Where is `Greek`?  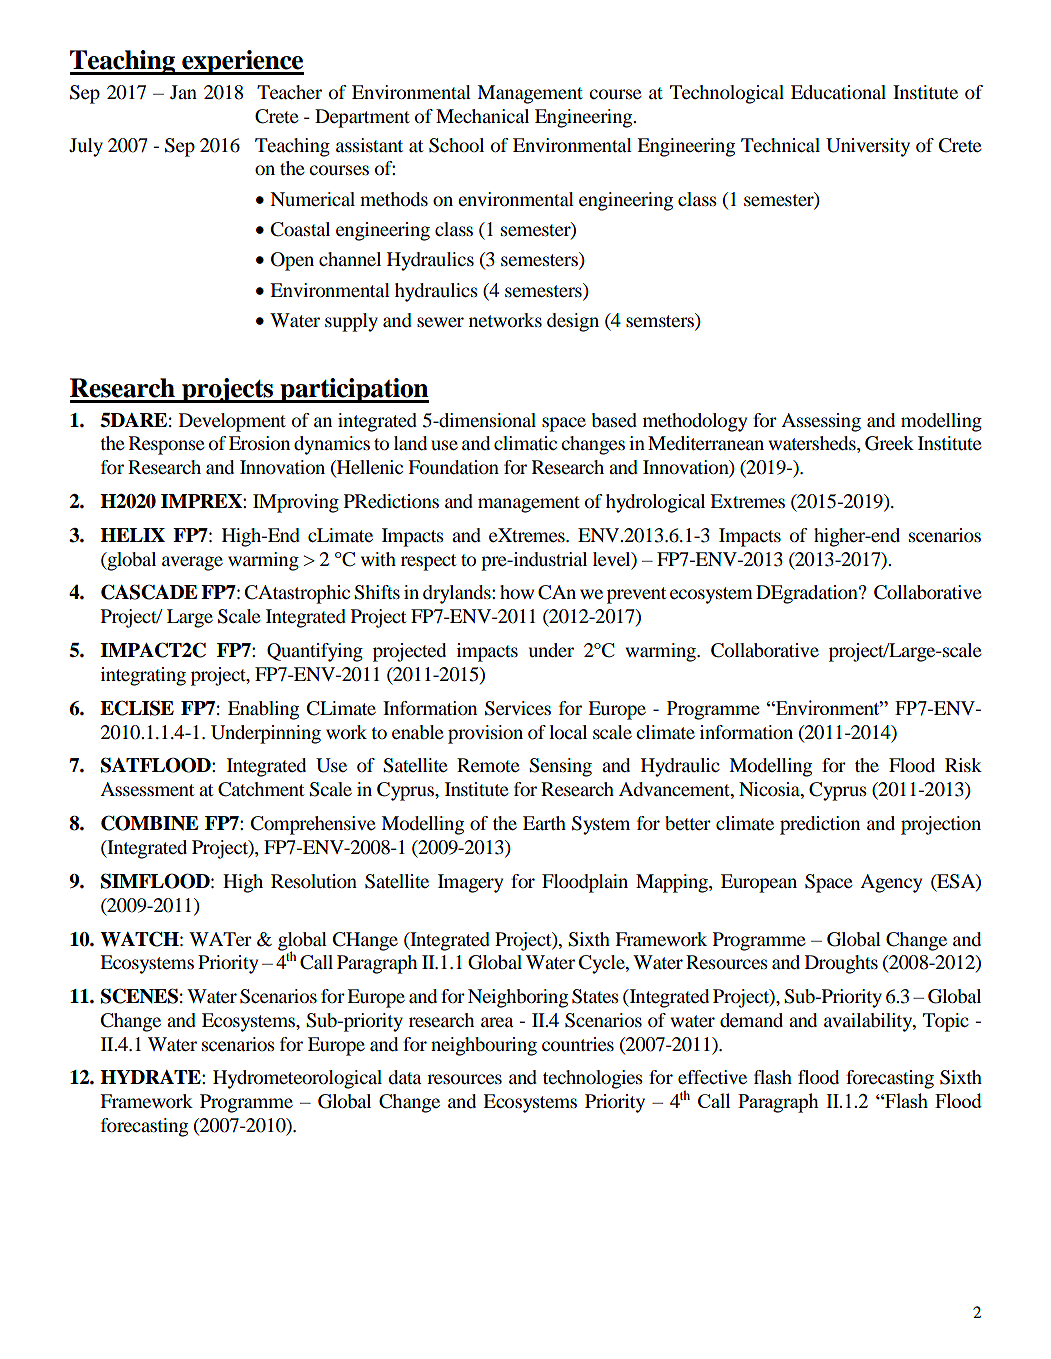
Greek is located at coordinates (889, 443).
